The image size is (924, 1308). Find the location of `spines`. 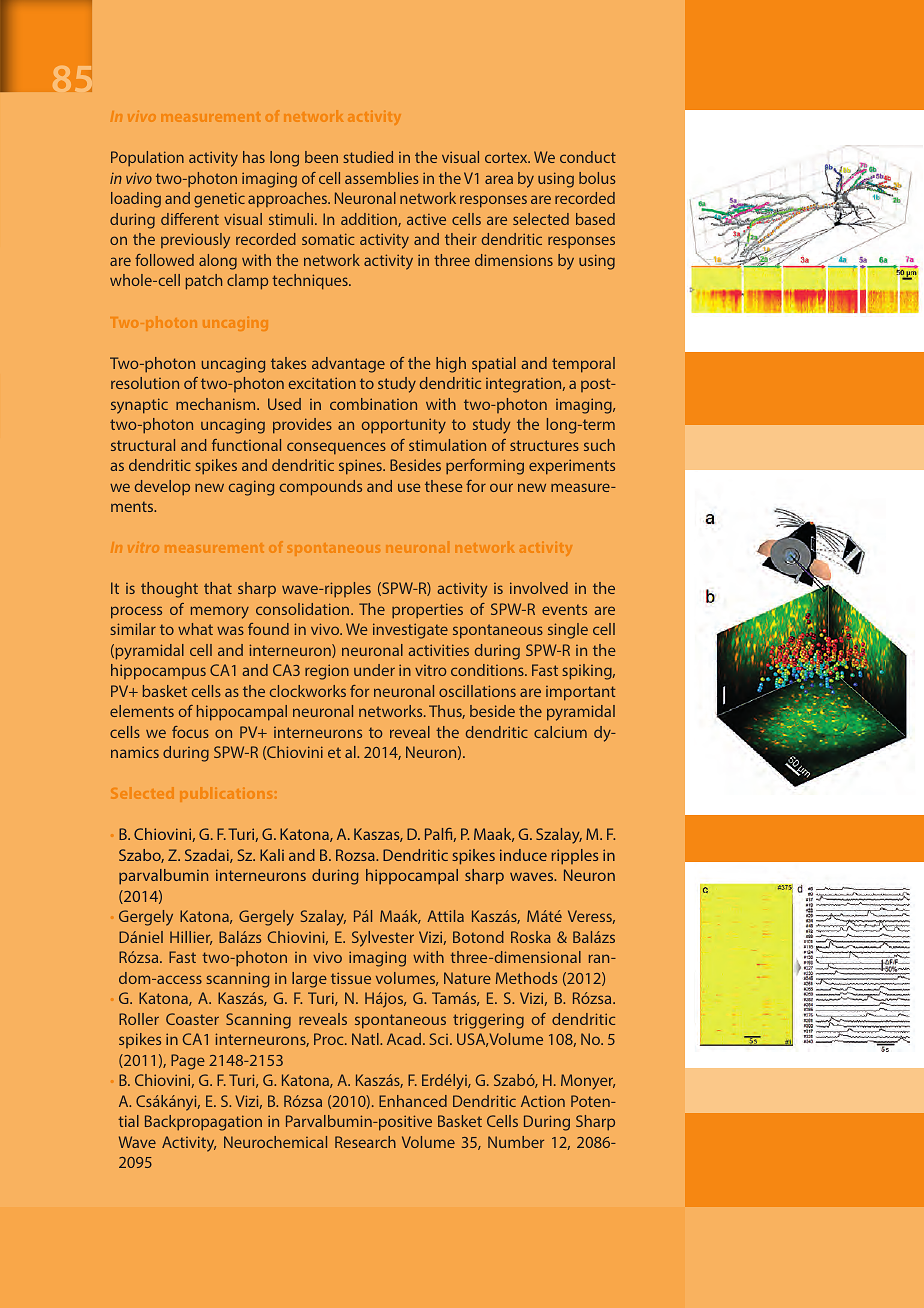

spines is located at coordinates (361, 467).
